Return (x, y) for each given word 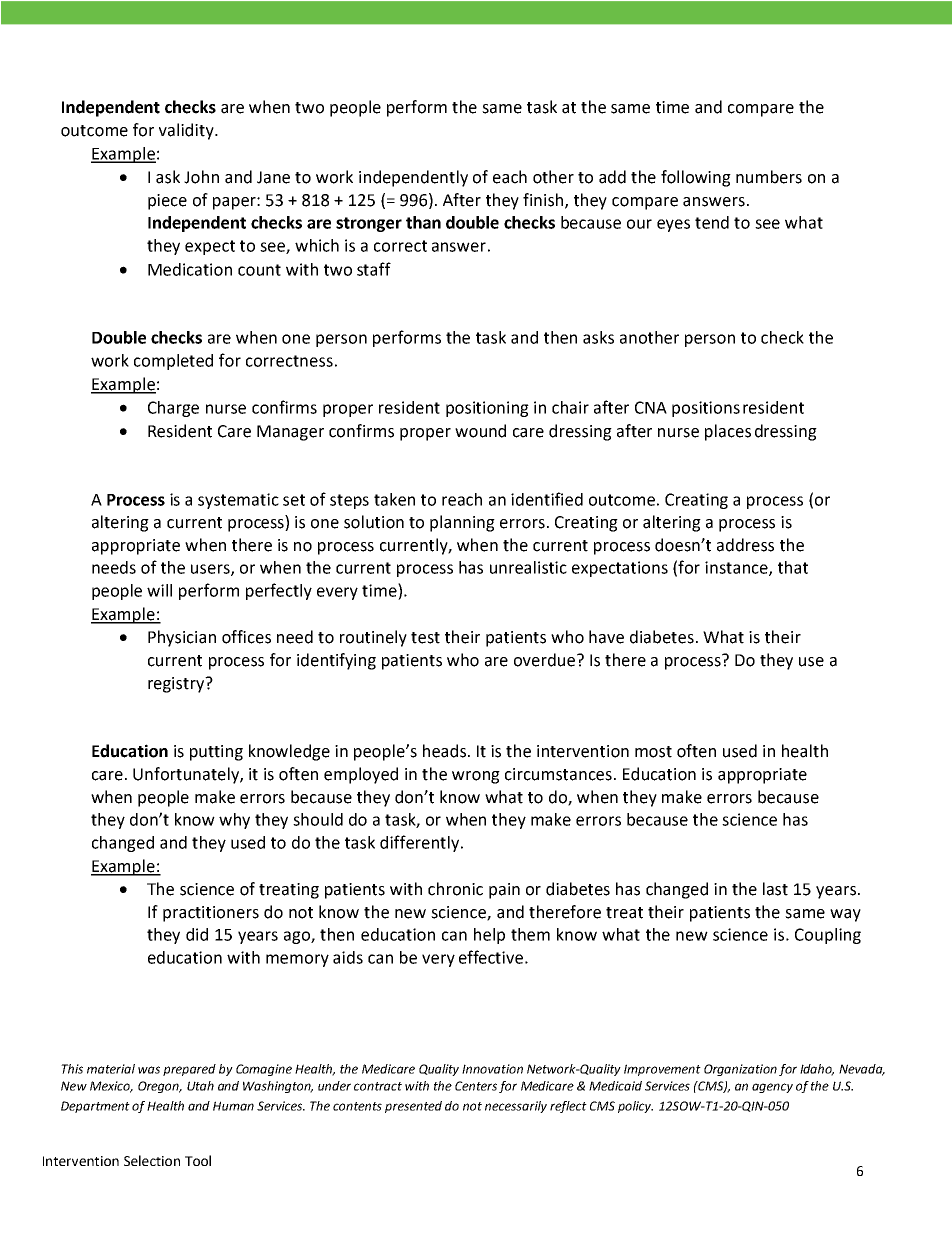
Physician (182, 638)
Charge (173, 409)
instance (737, 568)
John (201, 177)
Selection (152, 1160)
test (425, 638)
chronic (455, 889)
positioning (487, 409)
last (775, 889)
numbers (769, 177)
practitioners (211, 914)
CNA (651, 407)
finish (544, 200)
